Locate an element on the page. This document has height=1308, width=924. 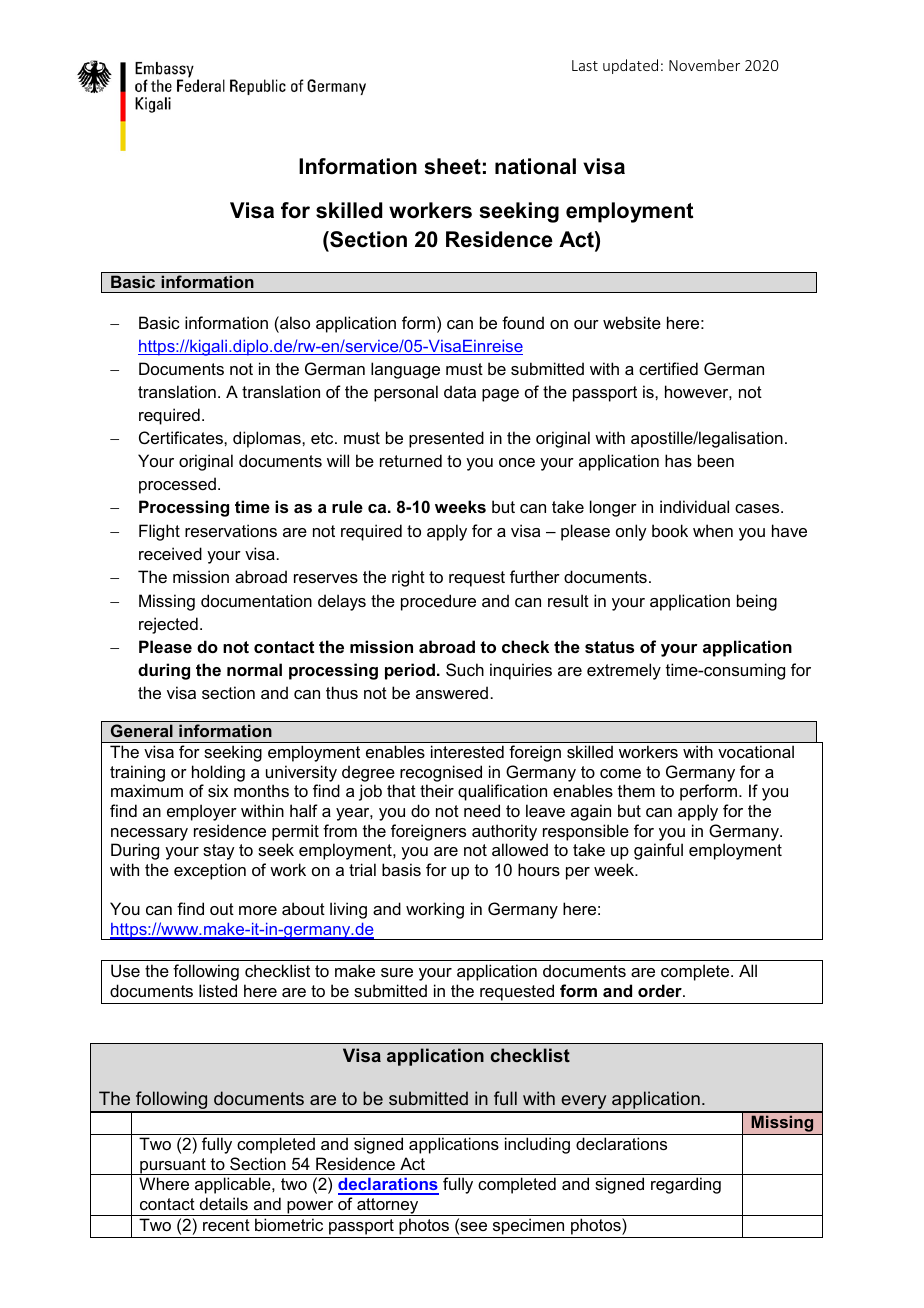
gainful is located at coordinates (658, 851).
